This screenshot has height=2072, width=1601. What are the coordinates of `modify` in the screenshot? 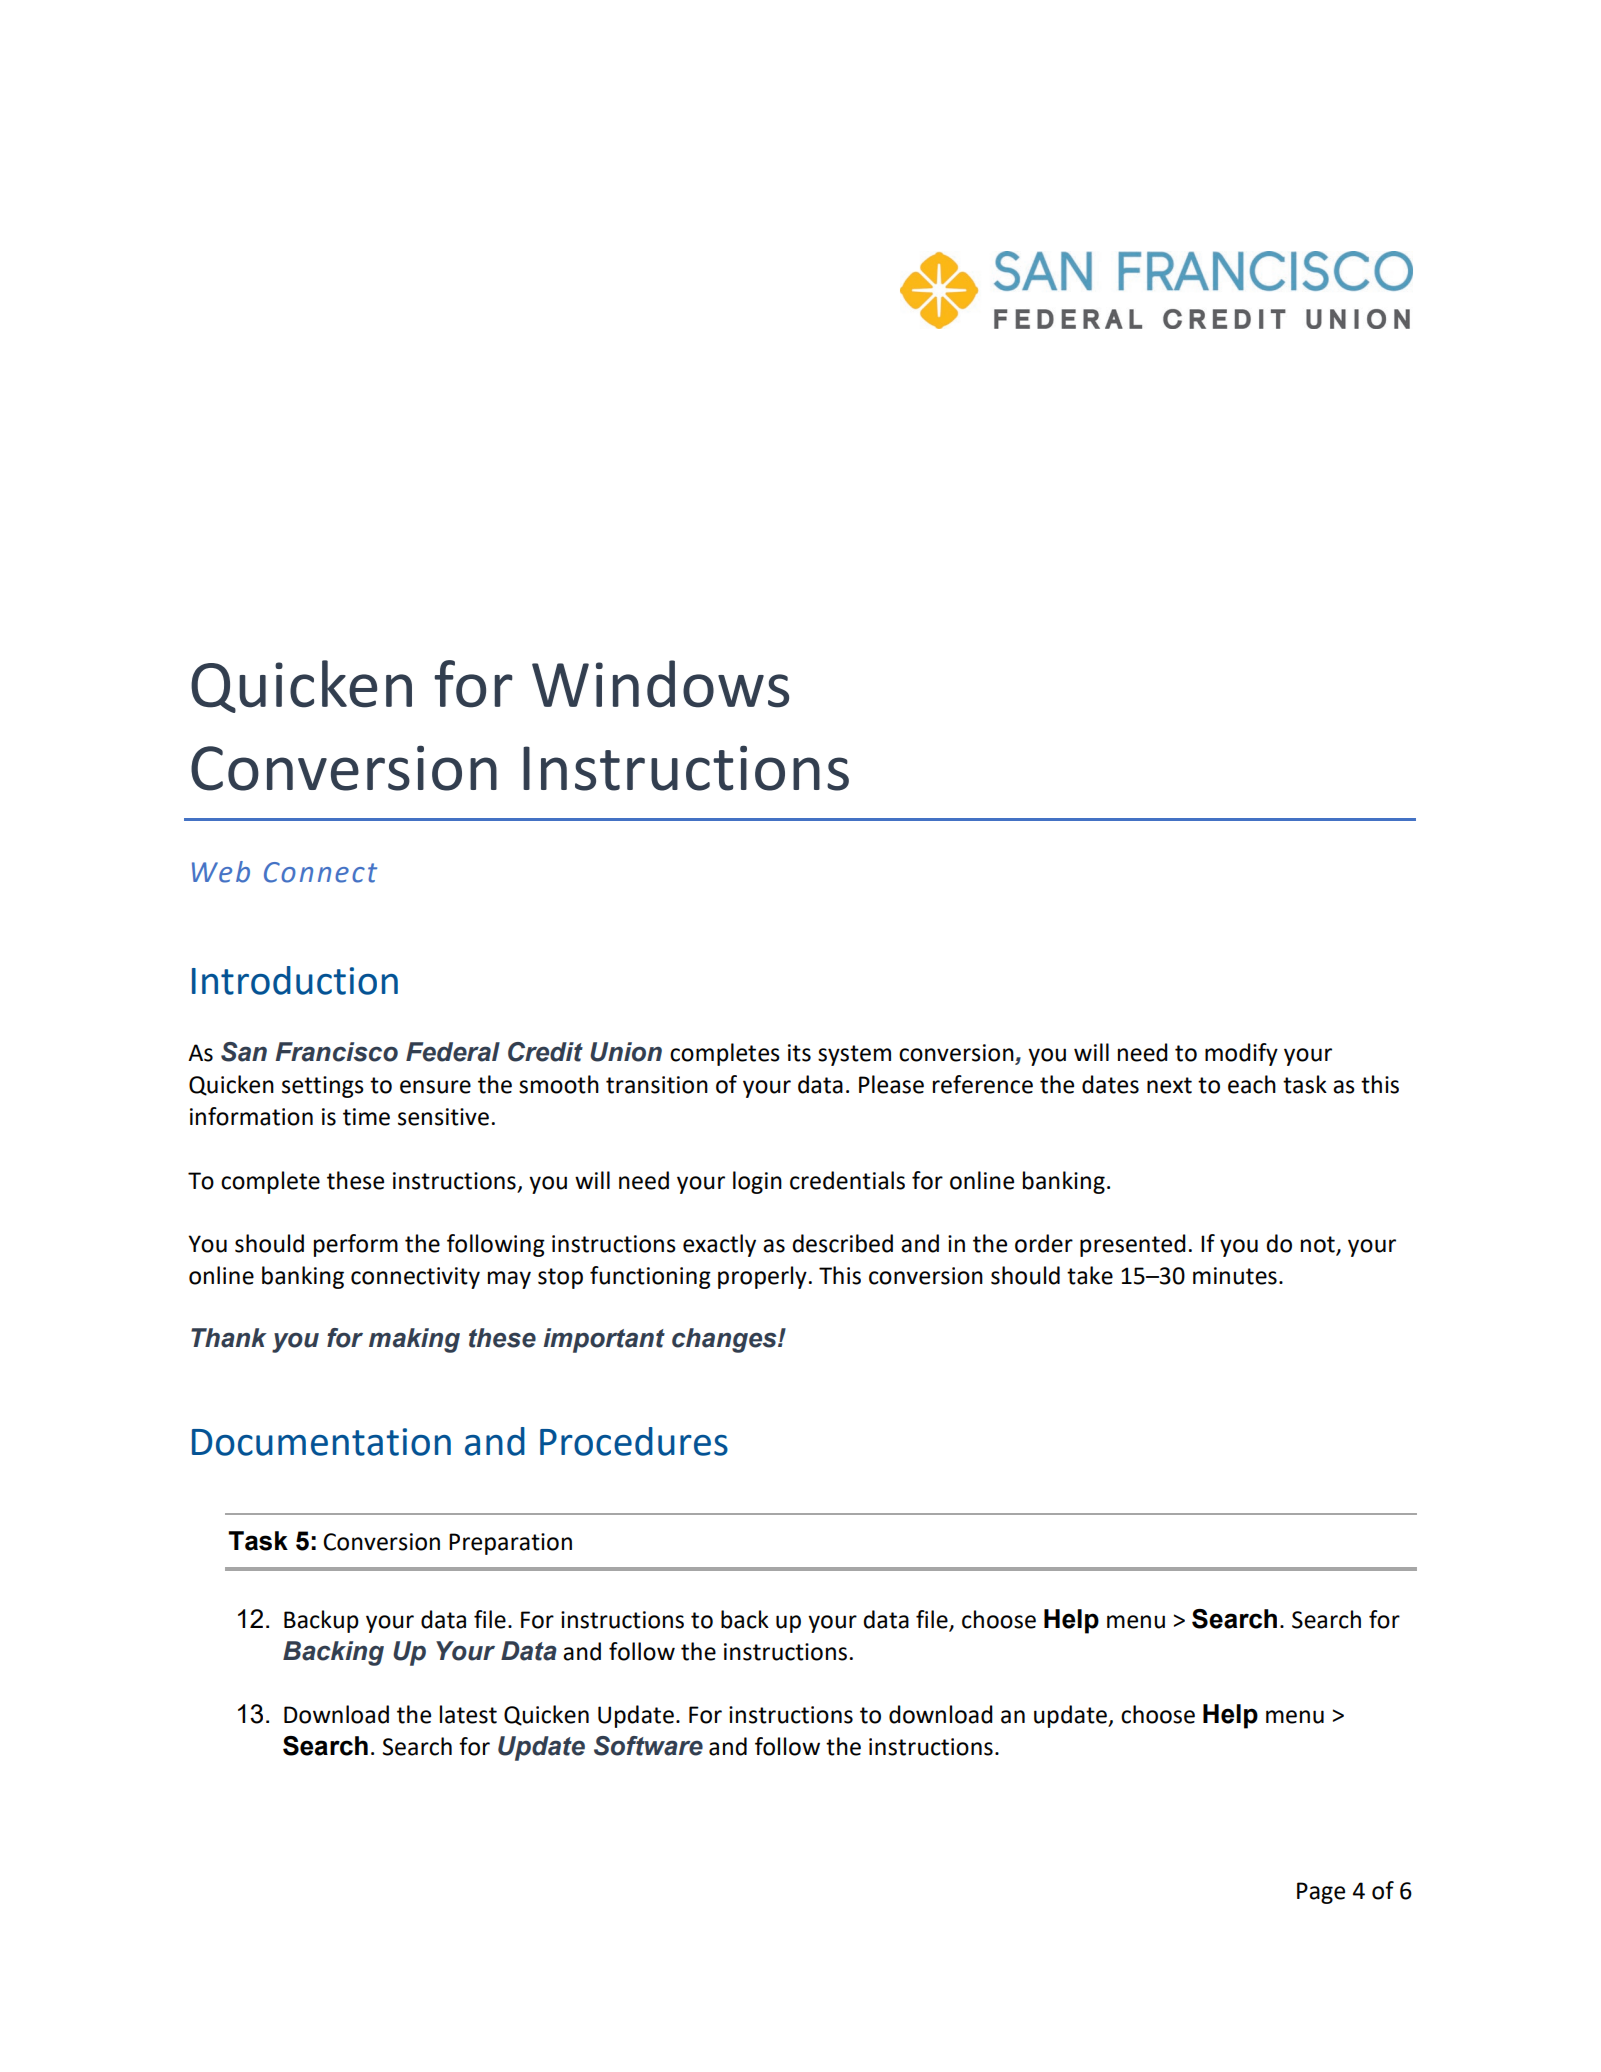 It's located at (1241, 1054).
